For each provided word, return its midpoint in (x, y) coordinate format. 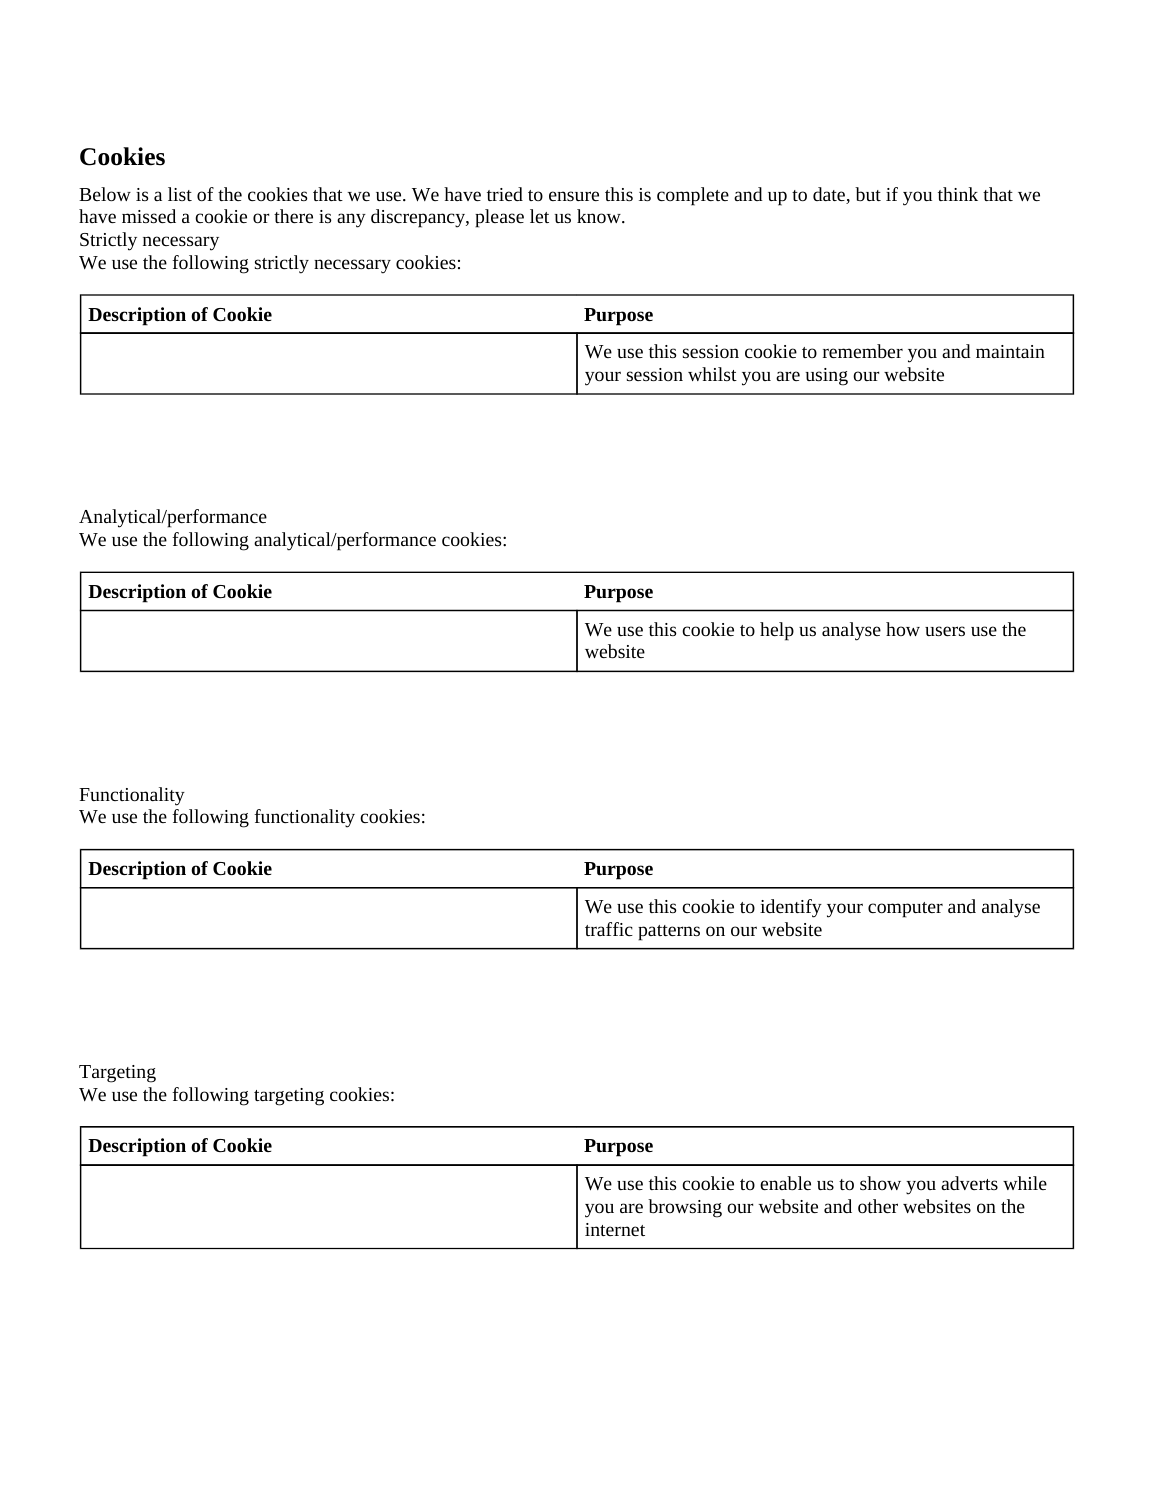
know (600, 216)
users (945, 631)
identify (791, 908)
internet (615, 1229)
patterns (669, 933)
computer (905, 910)
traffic (609, 929)
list (180, 194)
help (777, 631)
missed (149, 216)
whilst (712, 374)
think (958, 194)
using (827, 377)
